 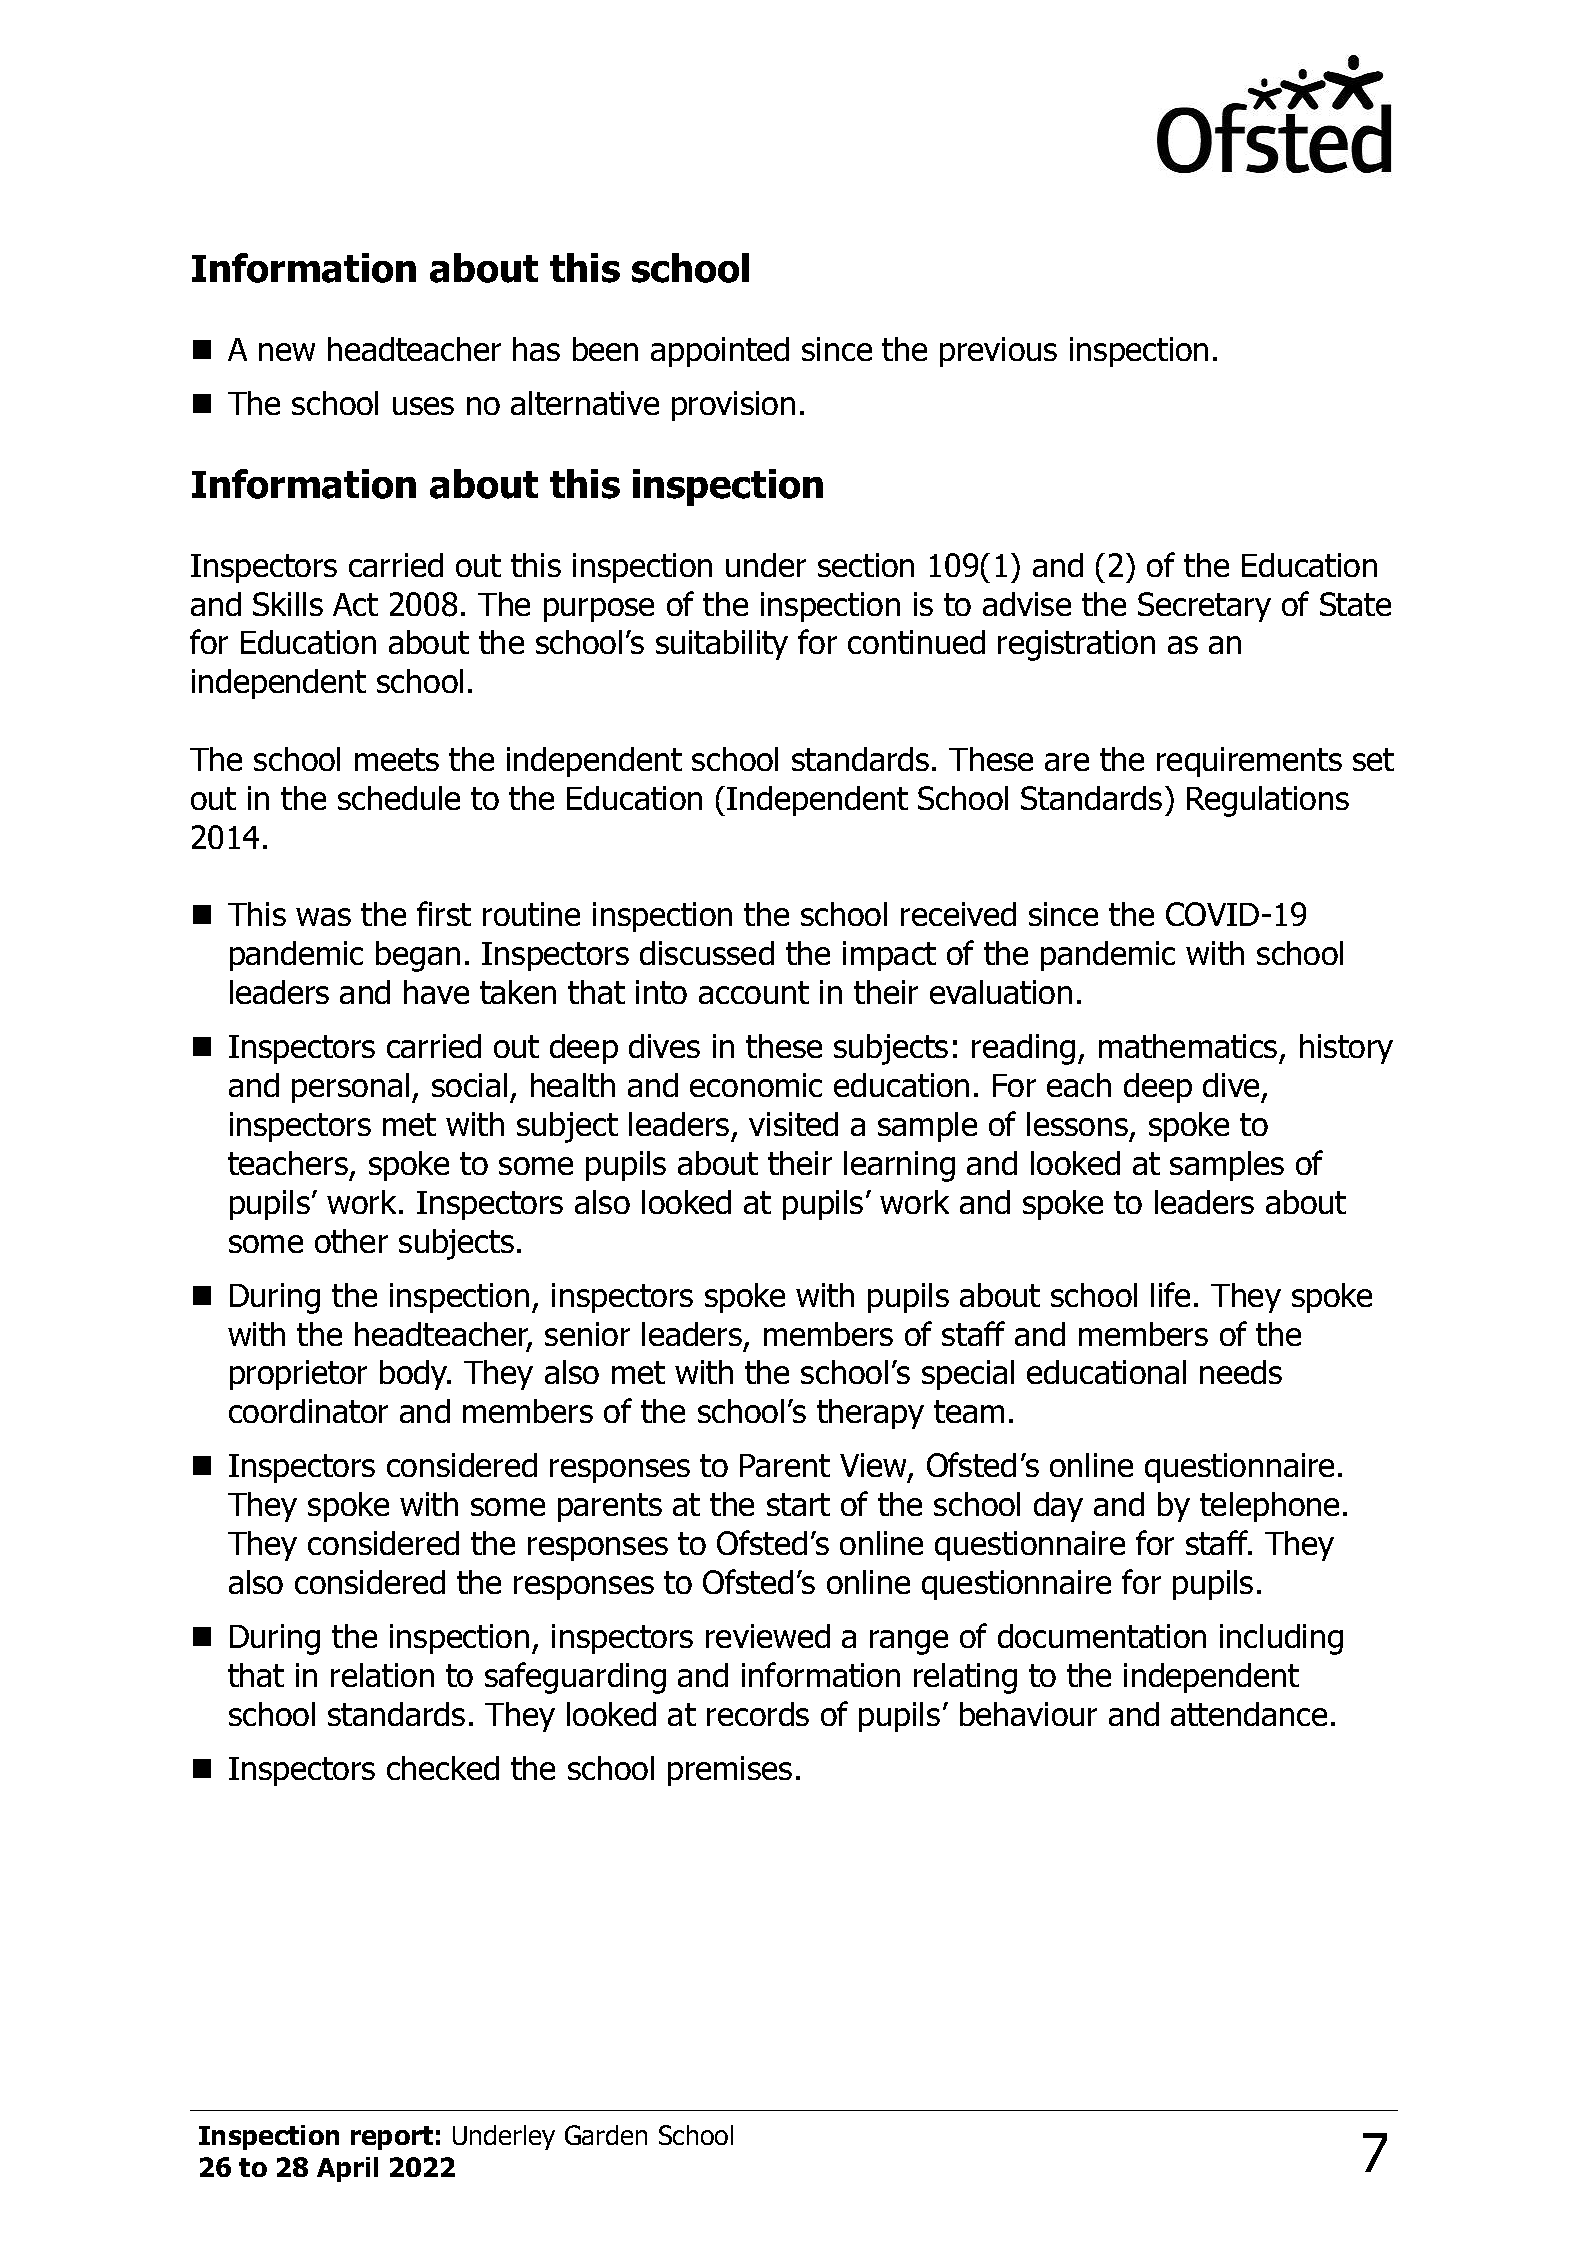 What do you see at coordinates (606, 2135) in the screenshot?
I see `Garden` at bounding box center [606, 2135].
